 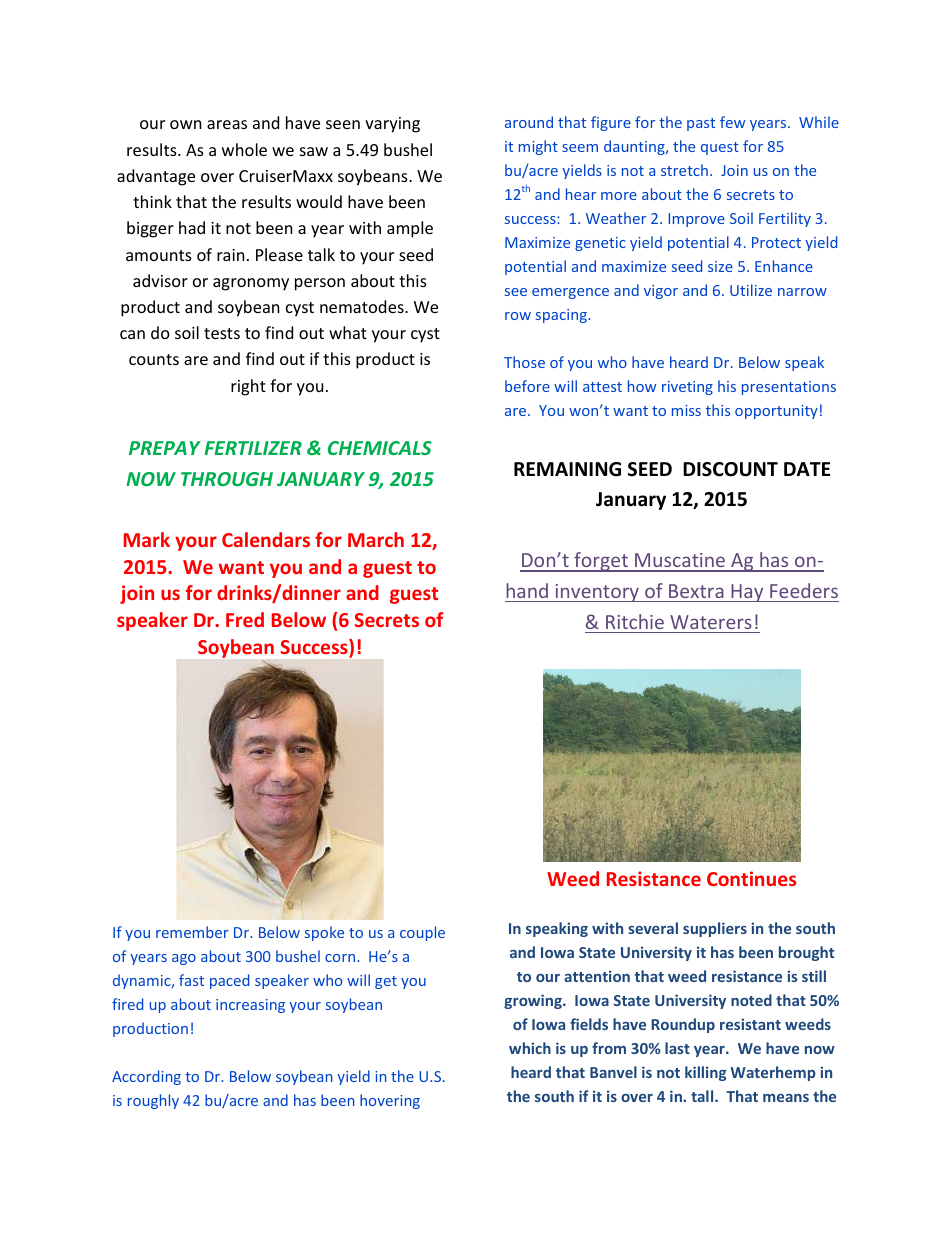 What do you see at coordinates (530, 1048) in the screenshot?
I see `which` at bounding box center [530, 1048].
